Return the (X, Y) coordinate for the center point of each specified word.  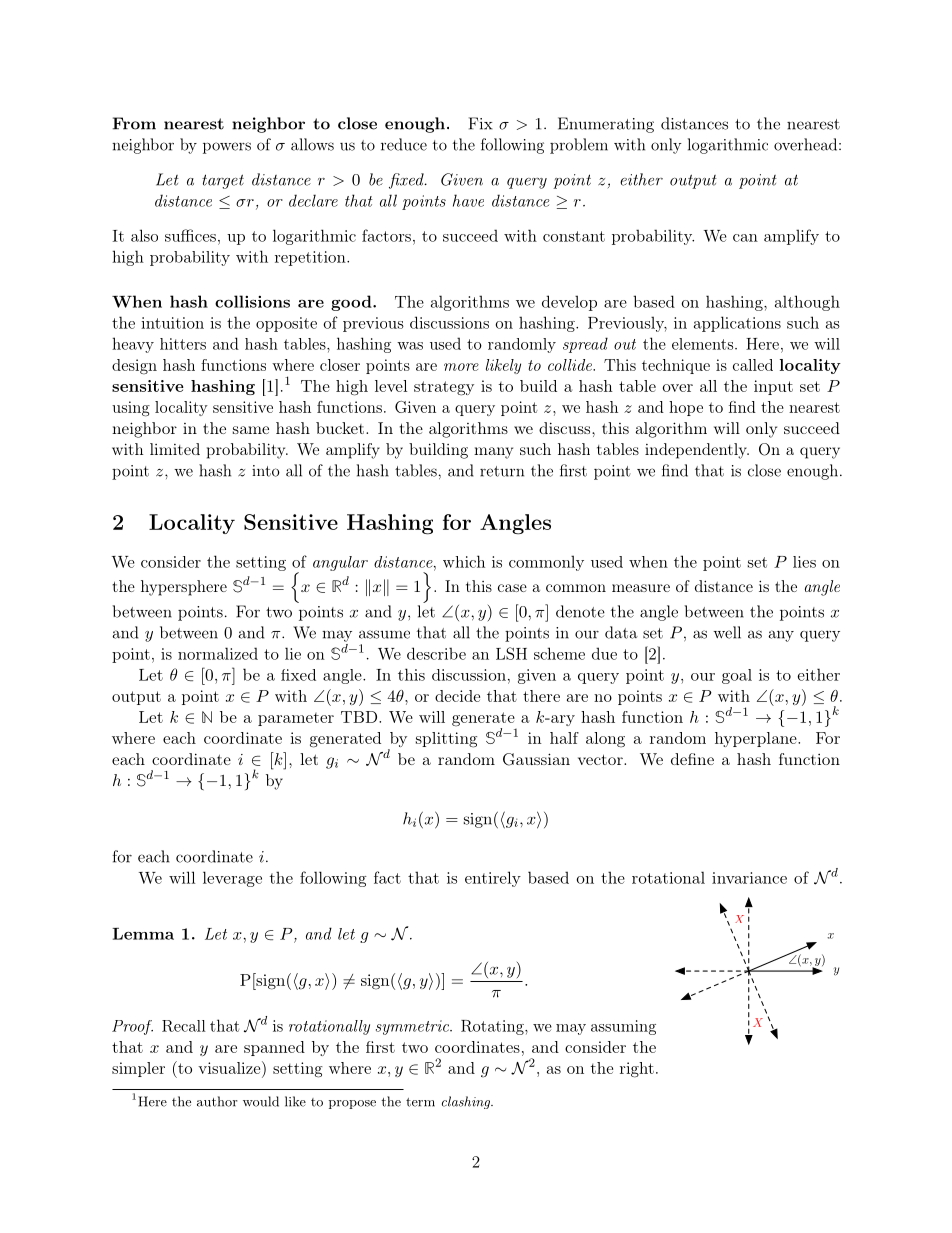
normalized (218, 653)
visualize (230, 1067)
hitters (183, 344)
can (745, 238)
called (753, 365)
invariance (749, 878)
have (468, 200)
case (512, 588)
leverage (232, 879)
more (461, 367)
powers (227, 148)
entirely (493, 879)
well (727, 632)
